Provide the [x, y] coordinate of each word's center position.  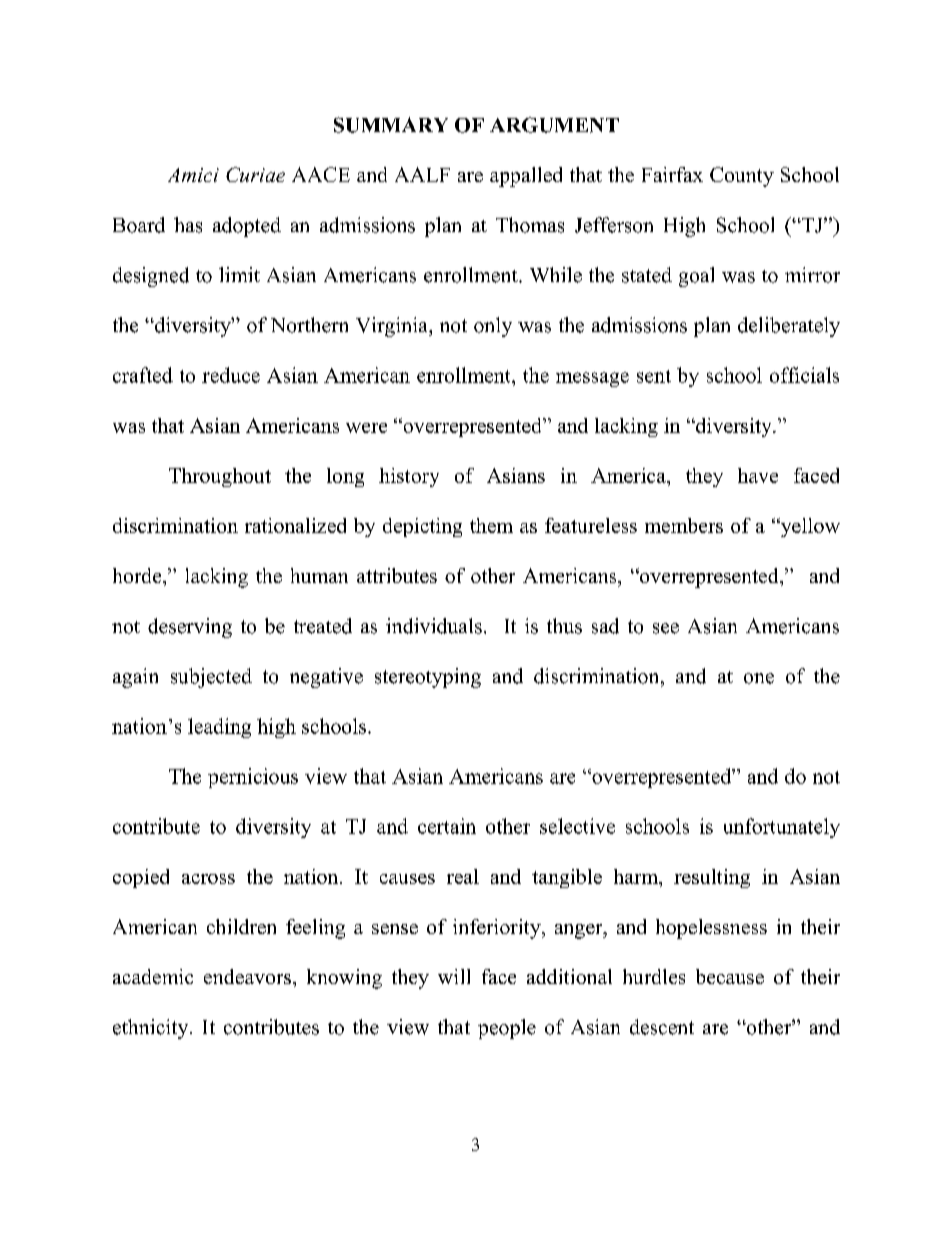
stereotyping [428, 678]
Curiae [255, 174]
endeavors [247, 976]
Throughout [220, 477]
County [742, 177]
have [758, 475]
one [759, 678]
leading [219, 728]
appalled [526, 177]
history [409, 477]
